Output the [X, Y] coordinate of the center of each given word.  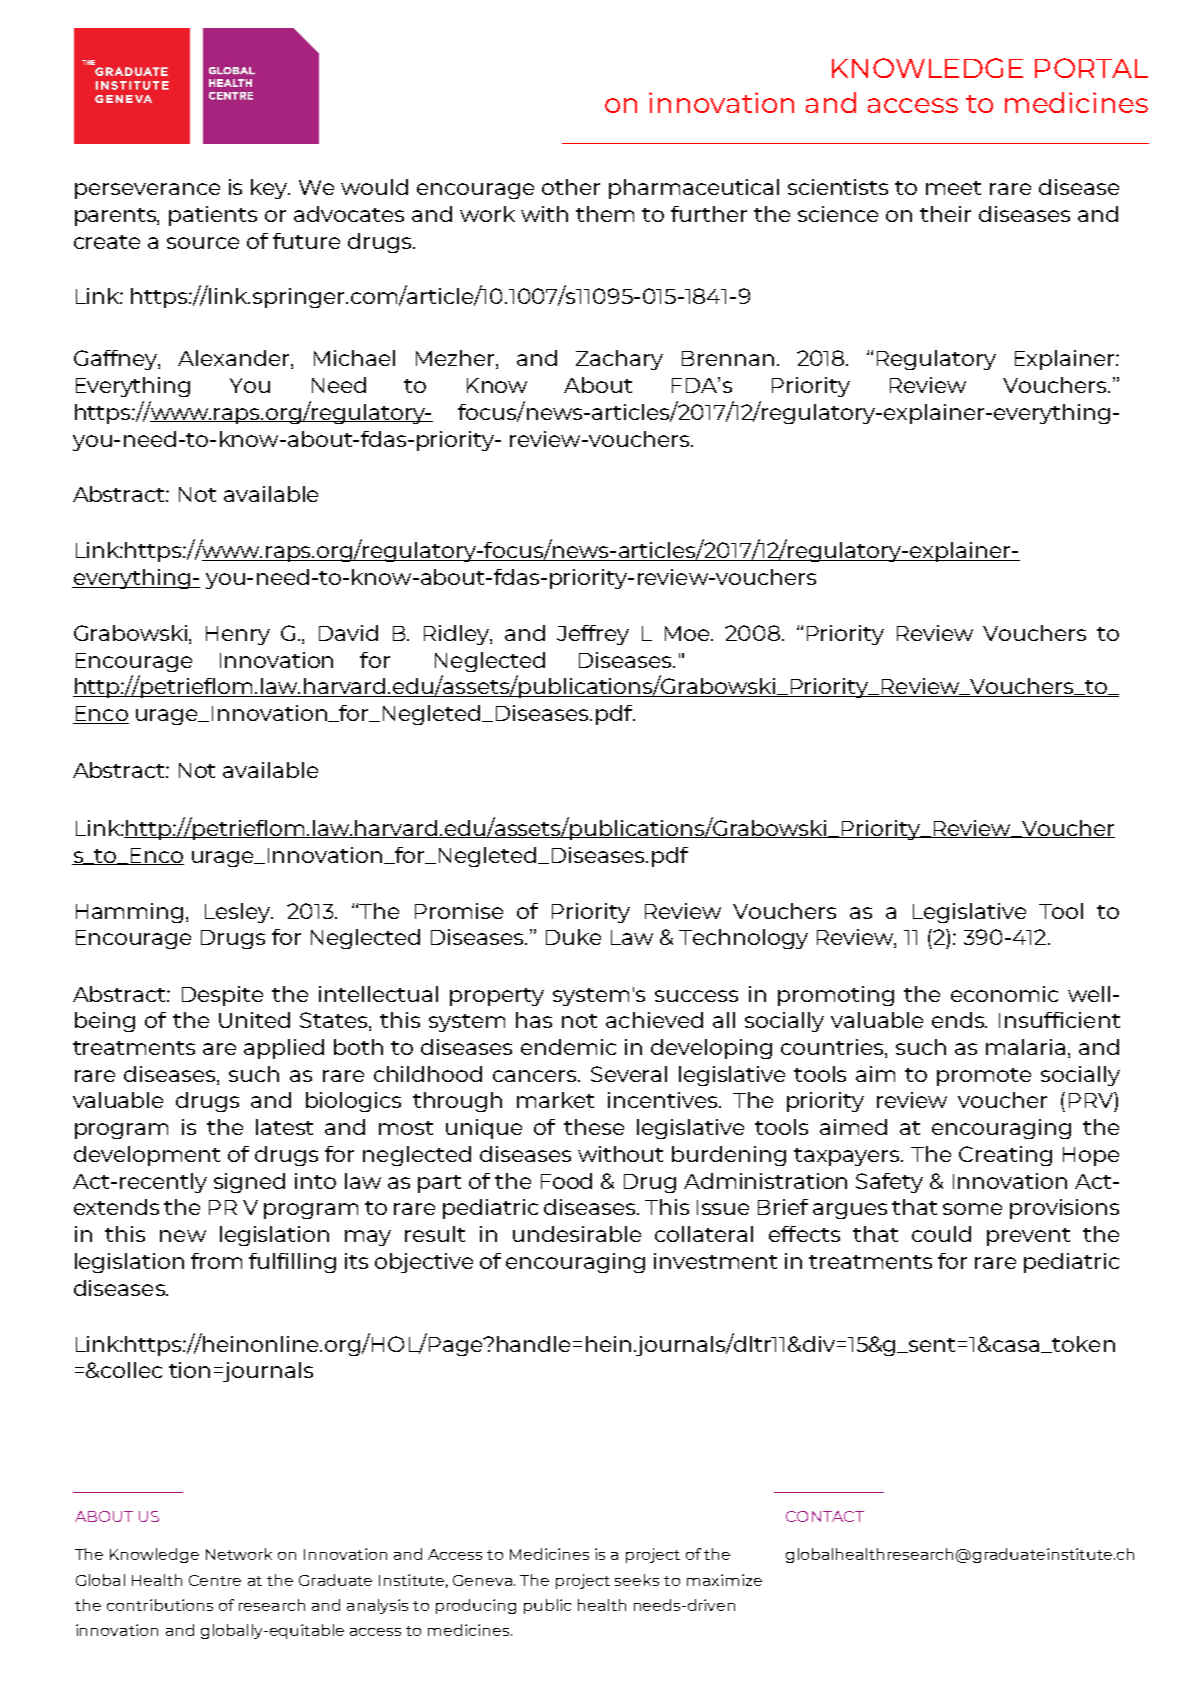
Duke [573, 937]
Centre [215, 1580]
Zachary [619, 360]
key [270, 189]
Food [566, 1181]
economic [1004, 994]
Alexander [235, 359]
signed [249, 1183]
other [571, 187]
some [972, 1209]
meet [953, 188]
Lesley [239, 913]
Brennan [728, 358]
